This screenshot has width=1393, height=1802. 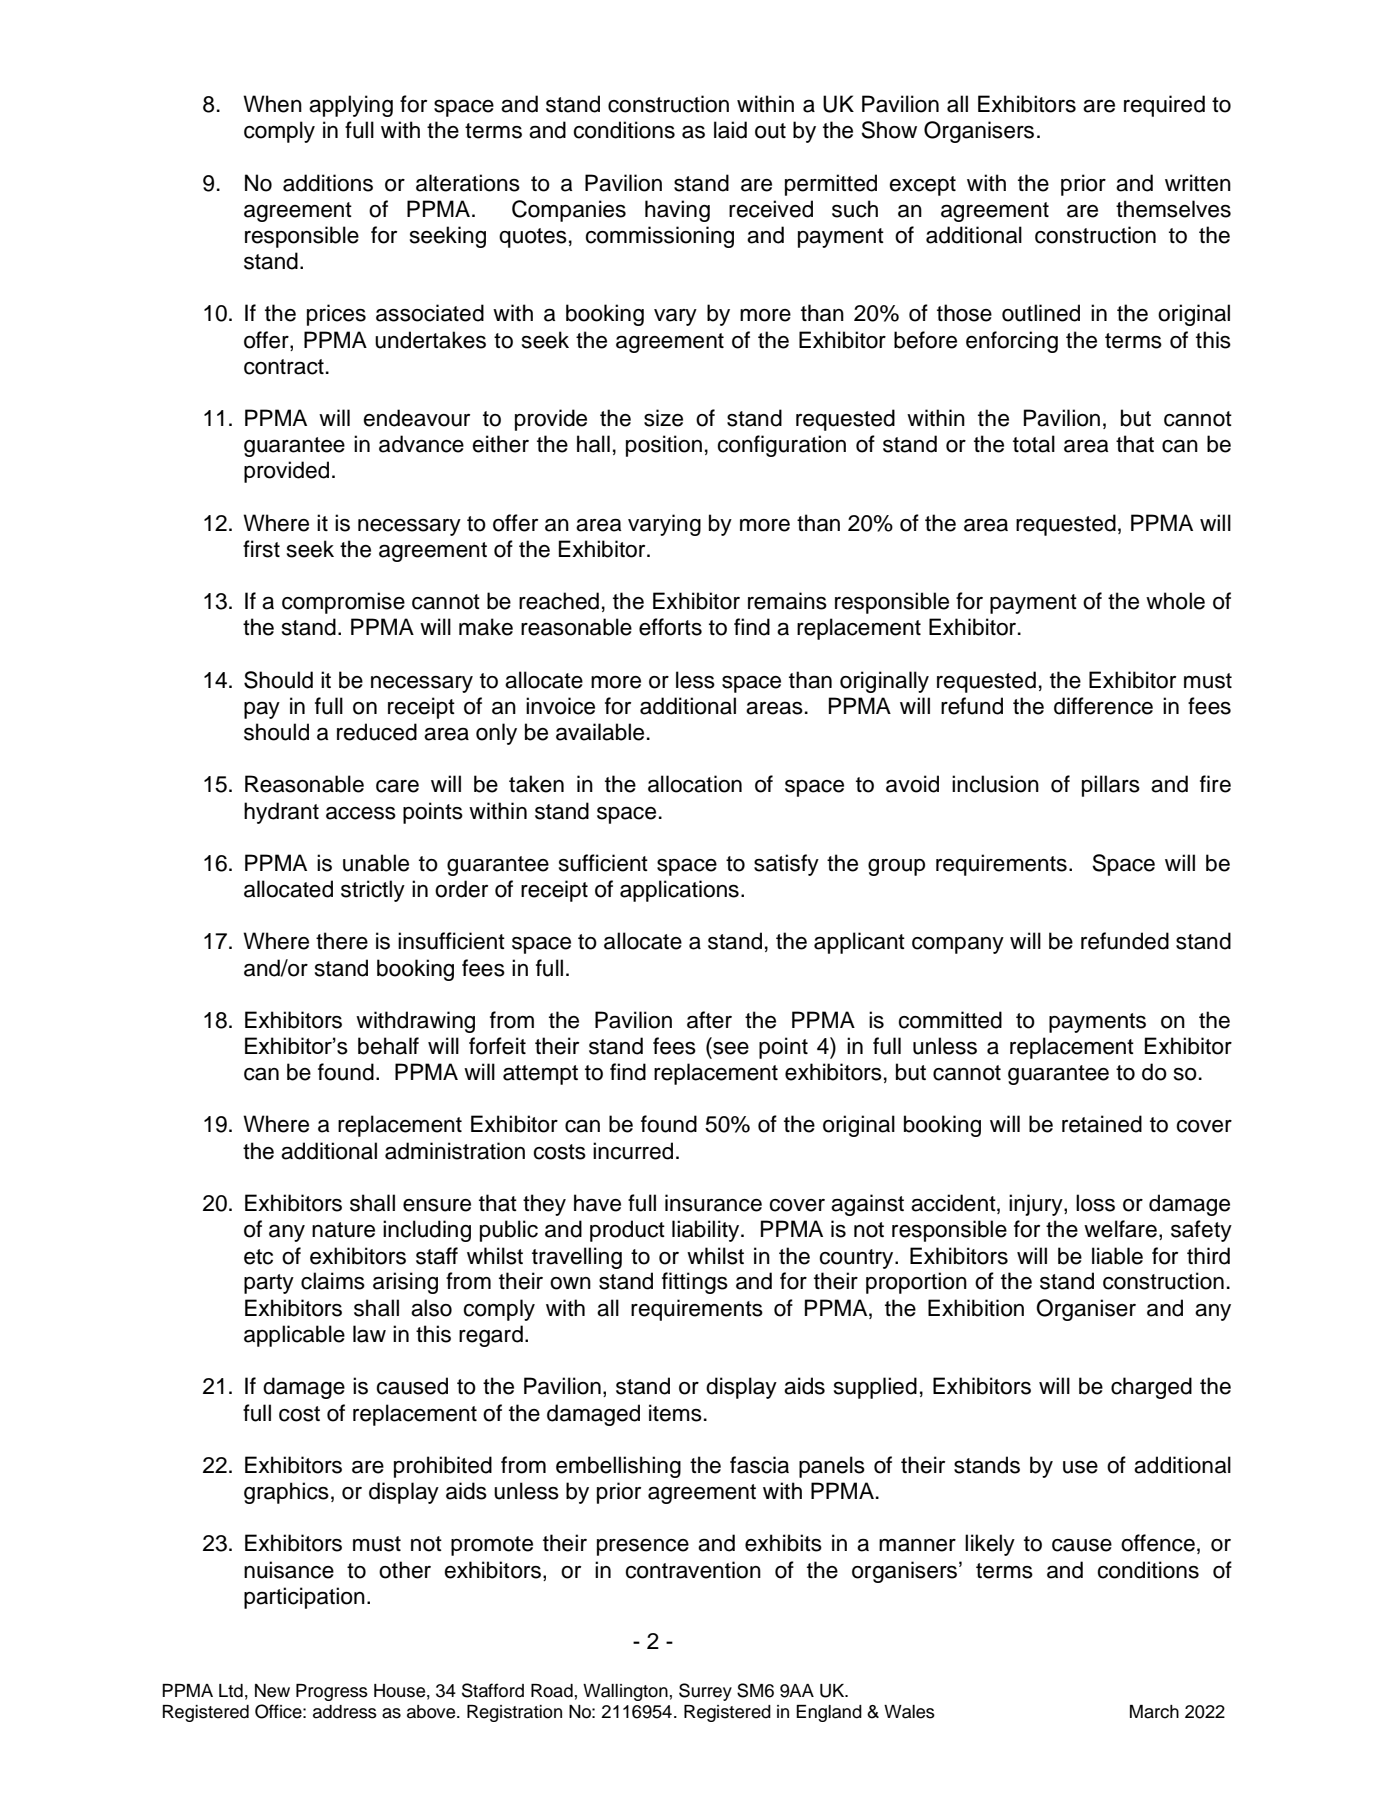 I want to click on strictly, so click(x=373, y=891).
